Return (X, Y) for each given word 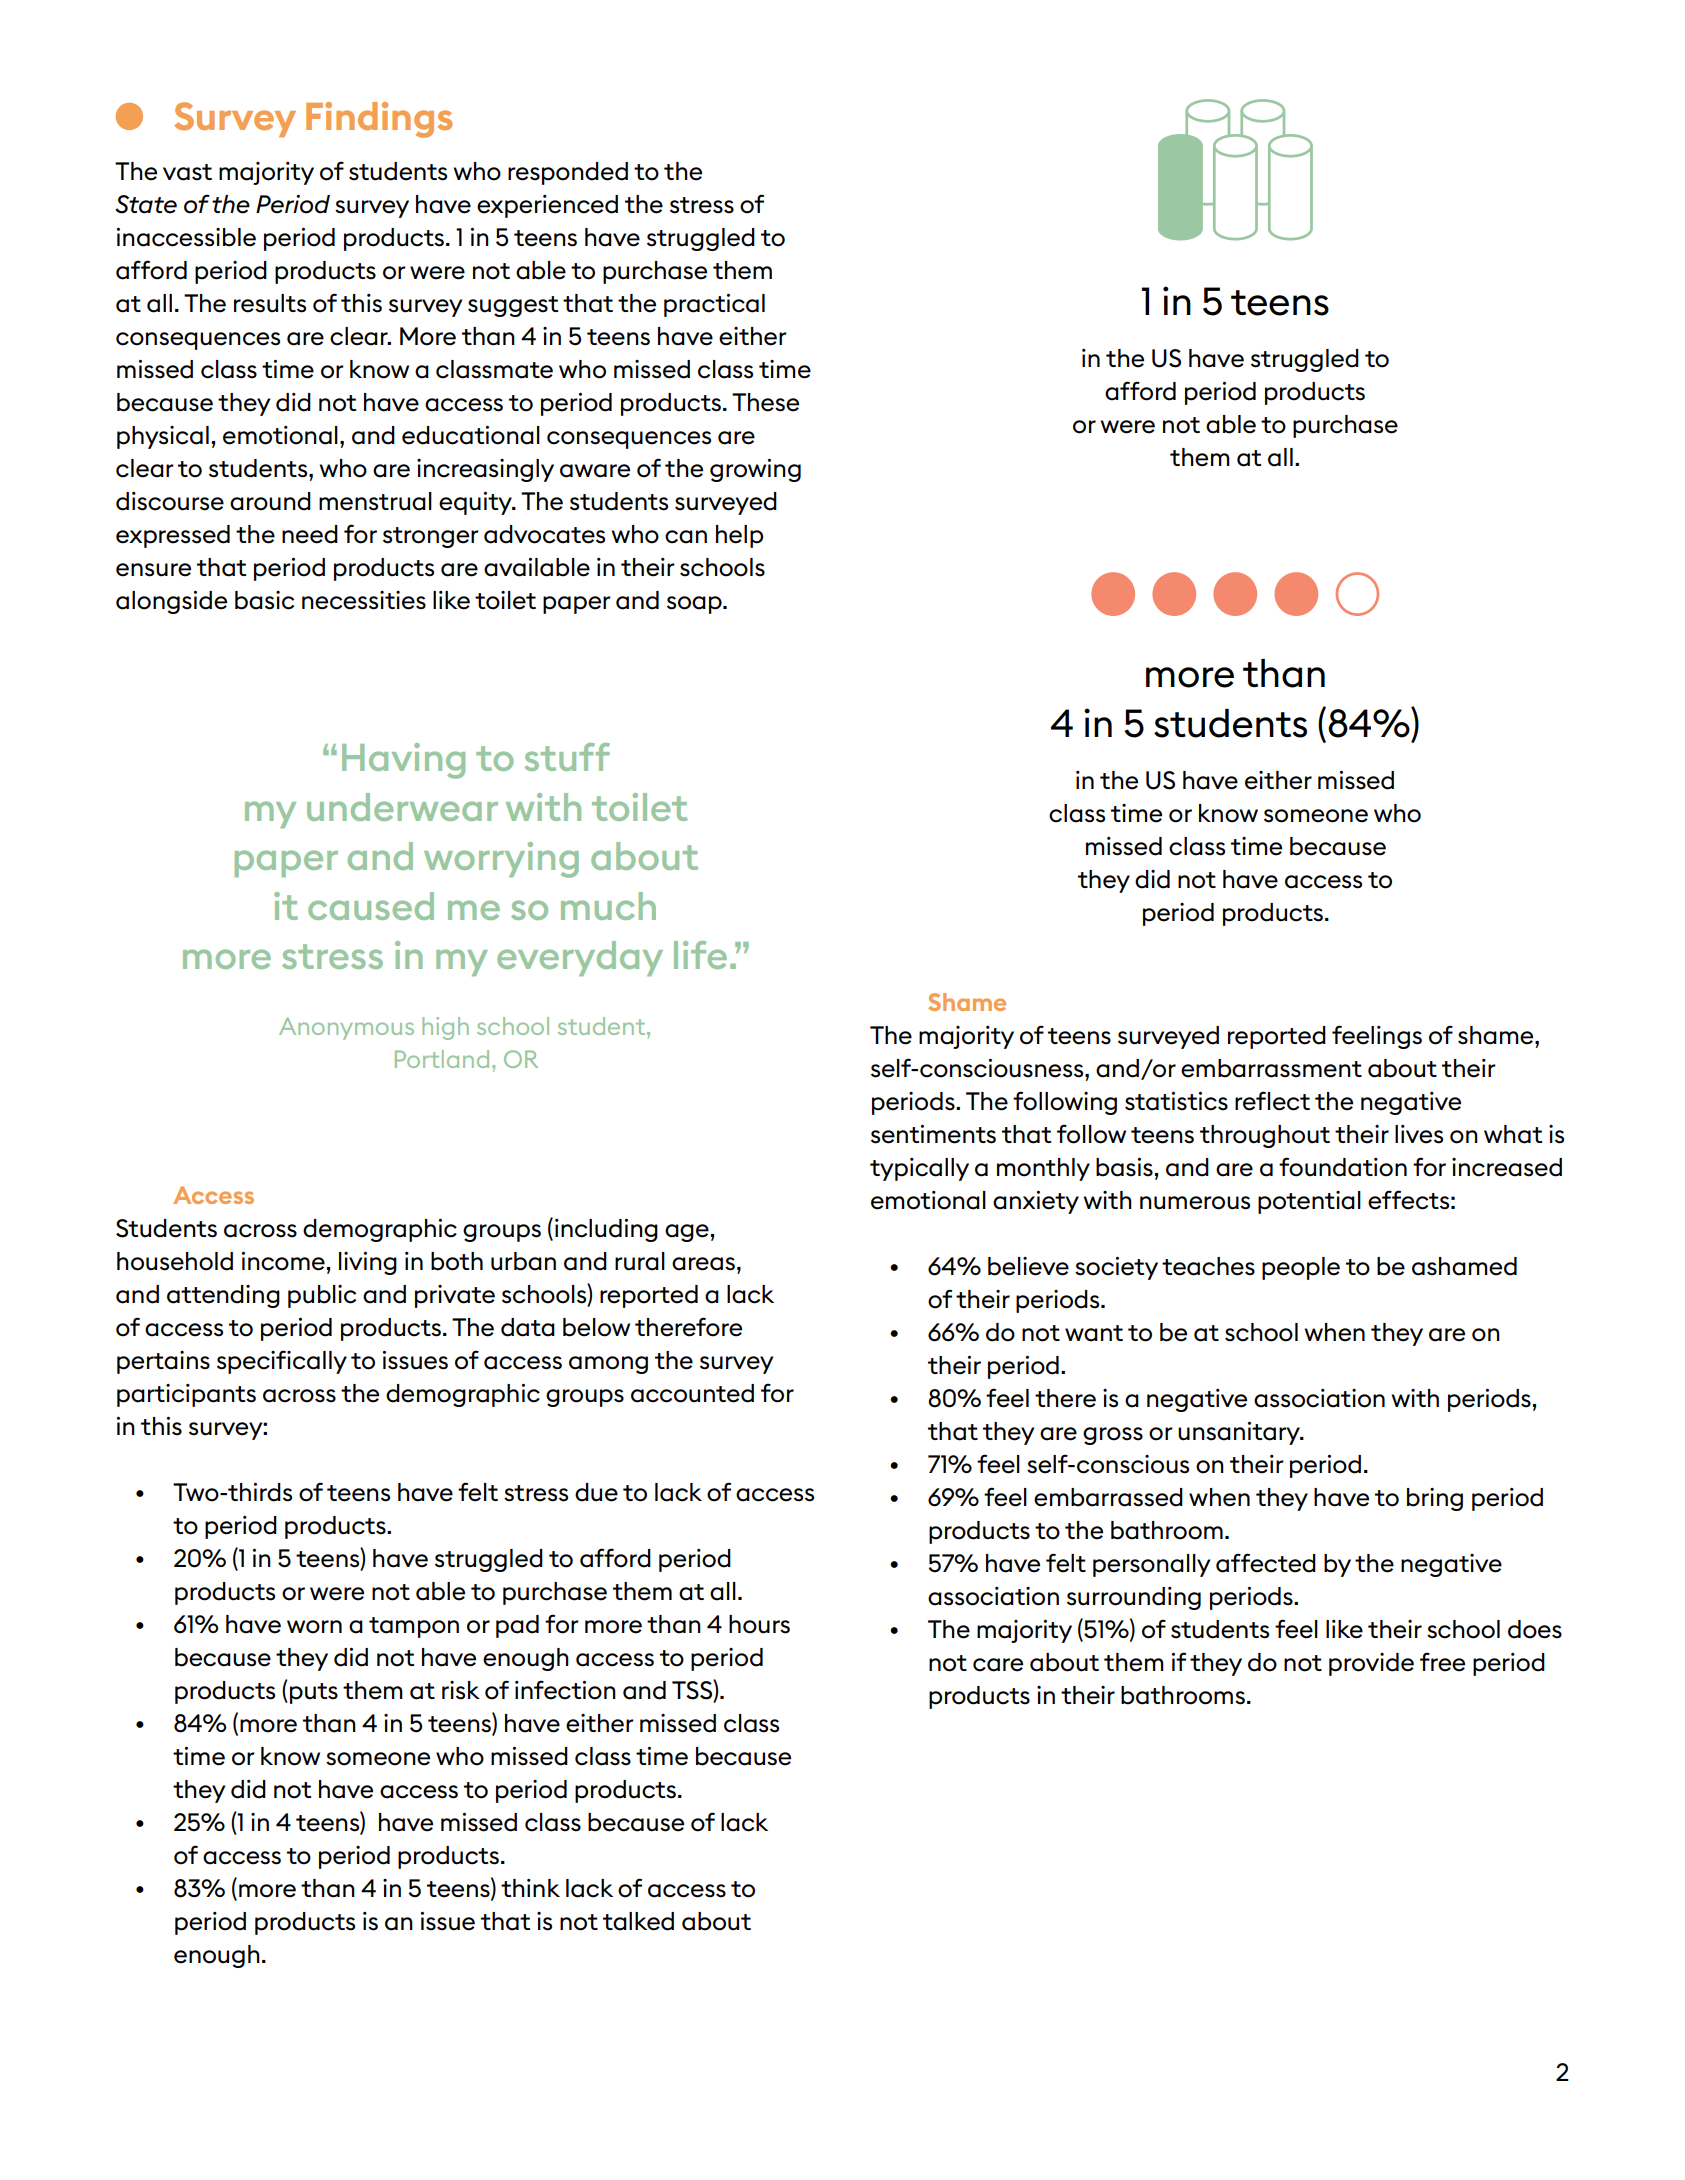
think (530, 1888)
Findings (379, 120)
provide (1371, 1664)
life (700, 955)
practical (714, 305)
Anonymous (346, 1028)
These (765, 402)
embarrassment (1271, 1068)
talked (638, 1921)
